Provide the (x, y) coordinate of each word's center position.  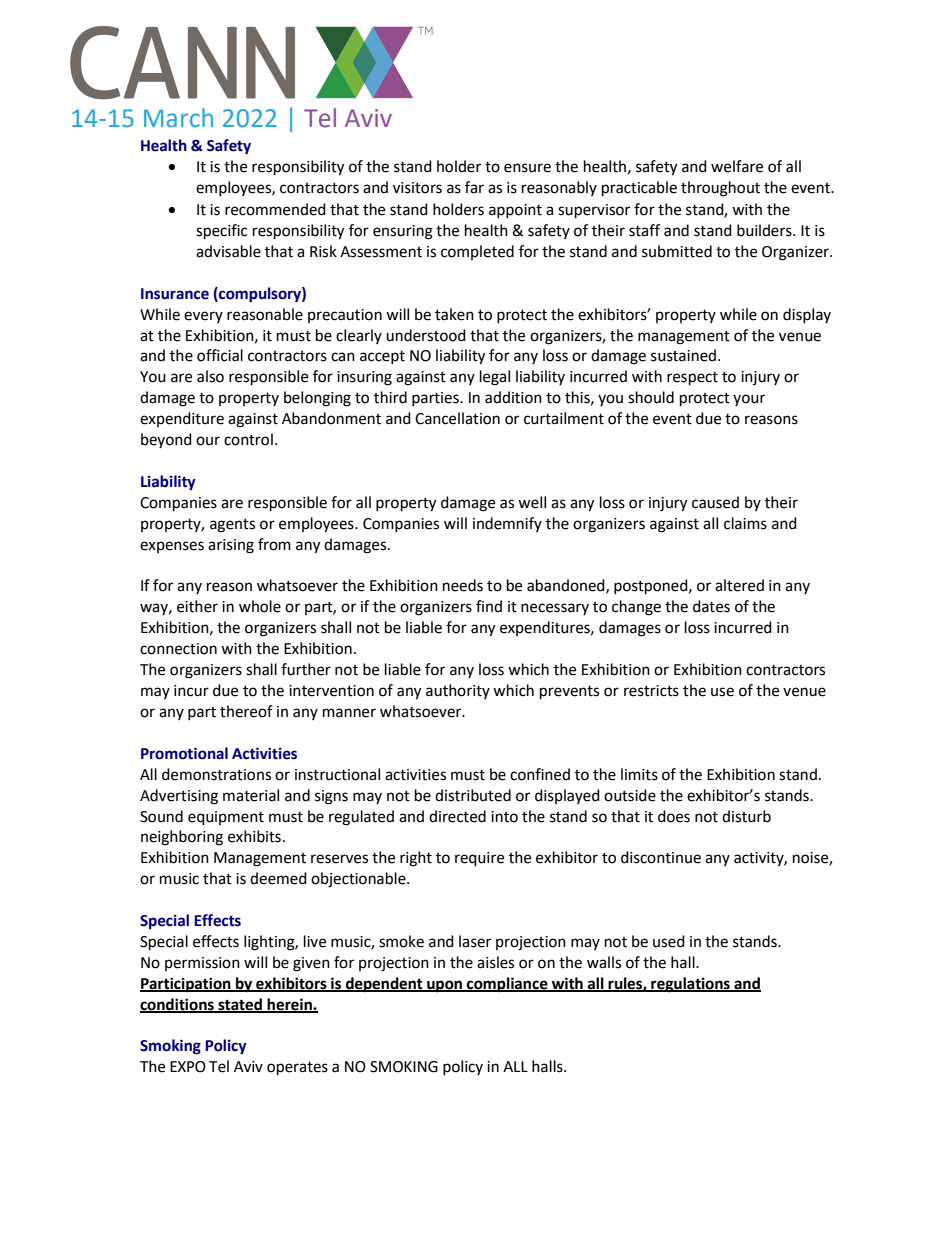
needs (463, 585)
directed (457, 816)
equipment (226, 818)
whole (260, 606)
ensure (527, 168)
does (674, 816)
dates (711, 606)
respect (692, 379)
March (178, 117)
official (220, 355)
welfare (737, 166)
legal (495, 378)
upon (445, 986)
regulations (690, 985)
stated (240, 1005)
